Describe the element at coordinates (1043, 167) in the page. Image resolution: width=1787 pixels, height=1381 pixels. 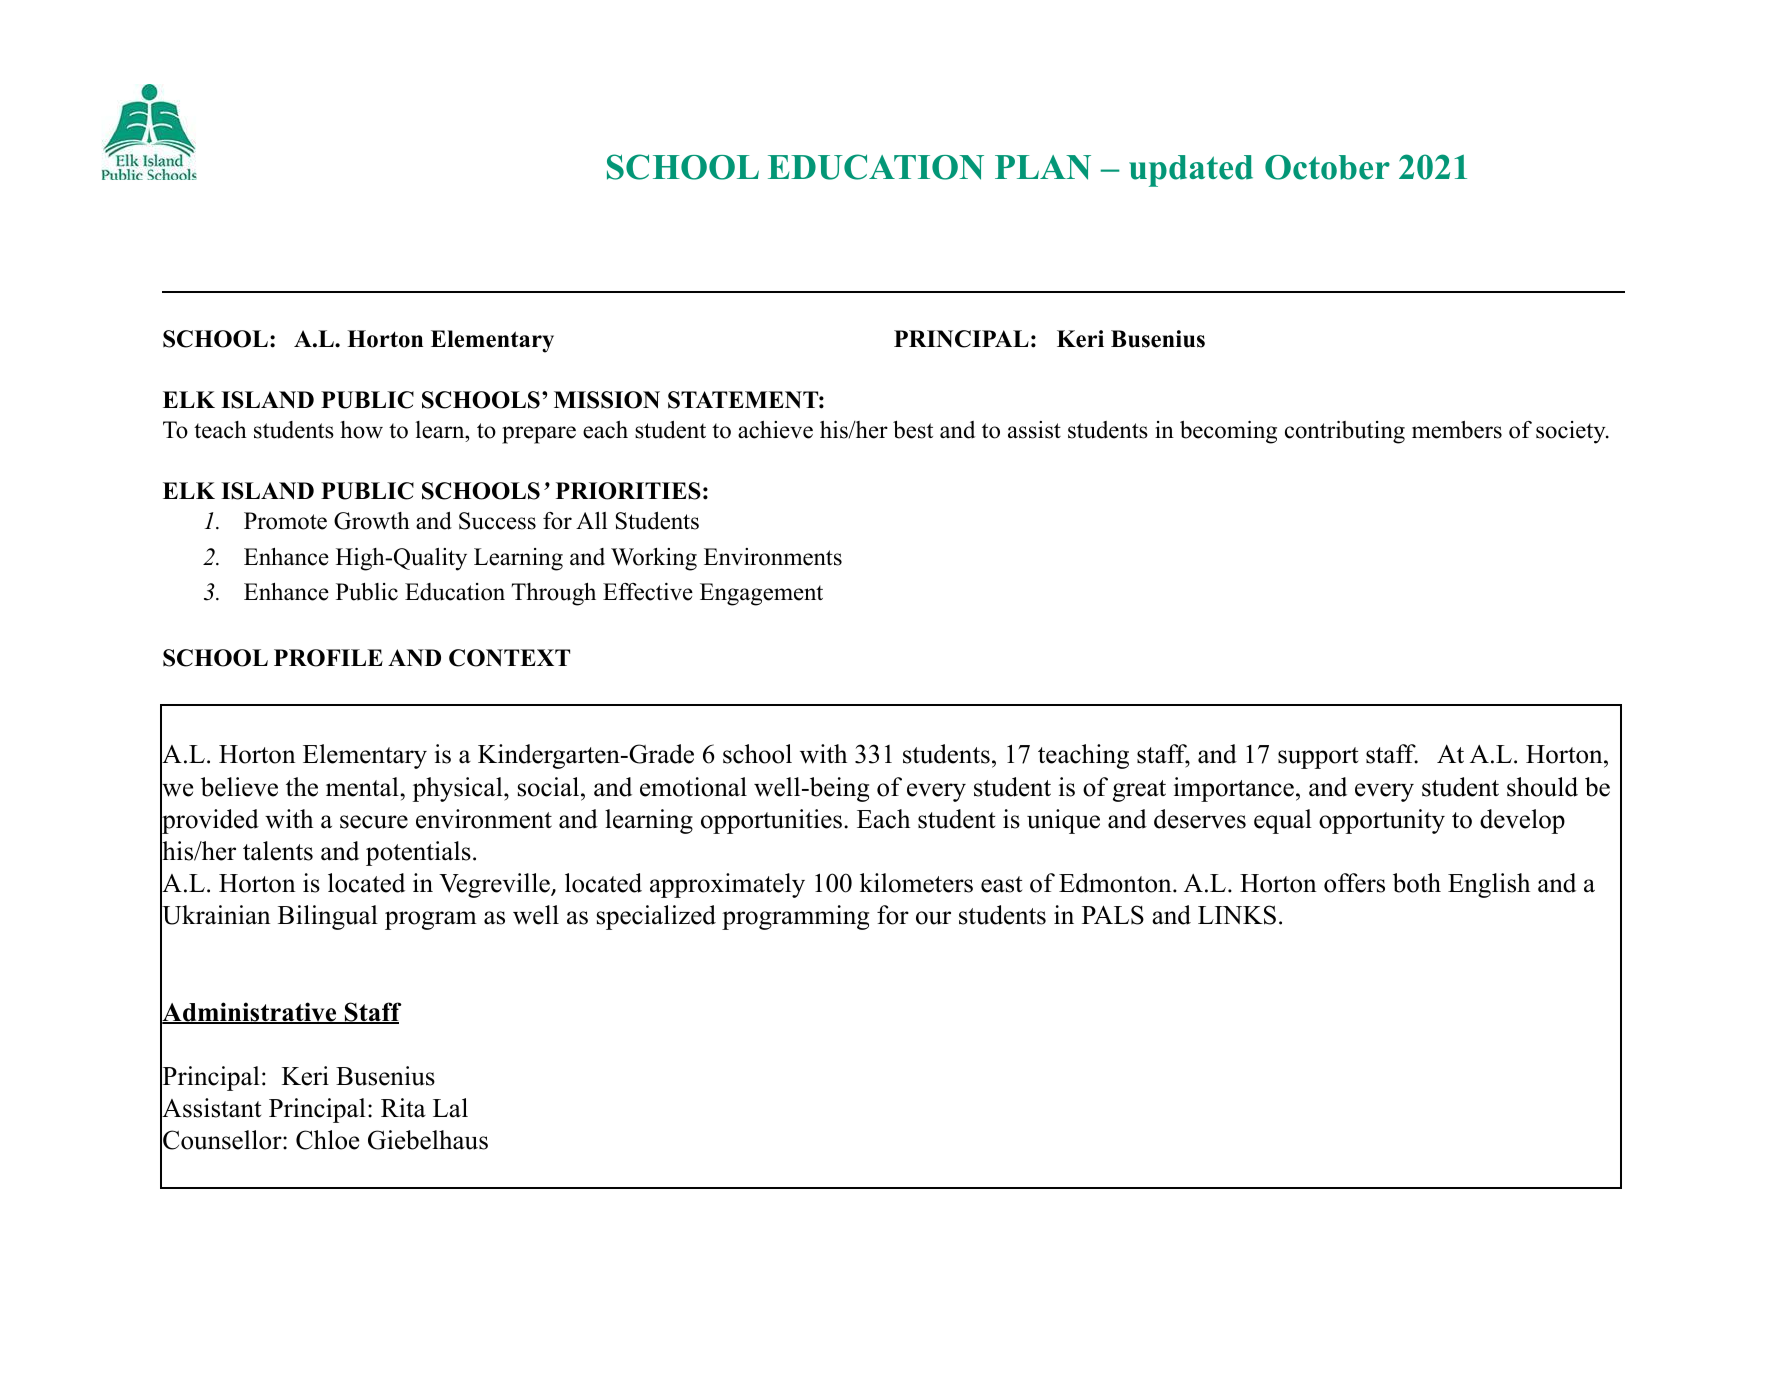
I see `PLAN` at that location.
